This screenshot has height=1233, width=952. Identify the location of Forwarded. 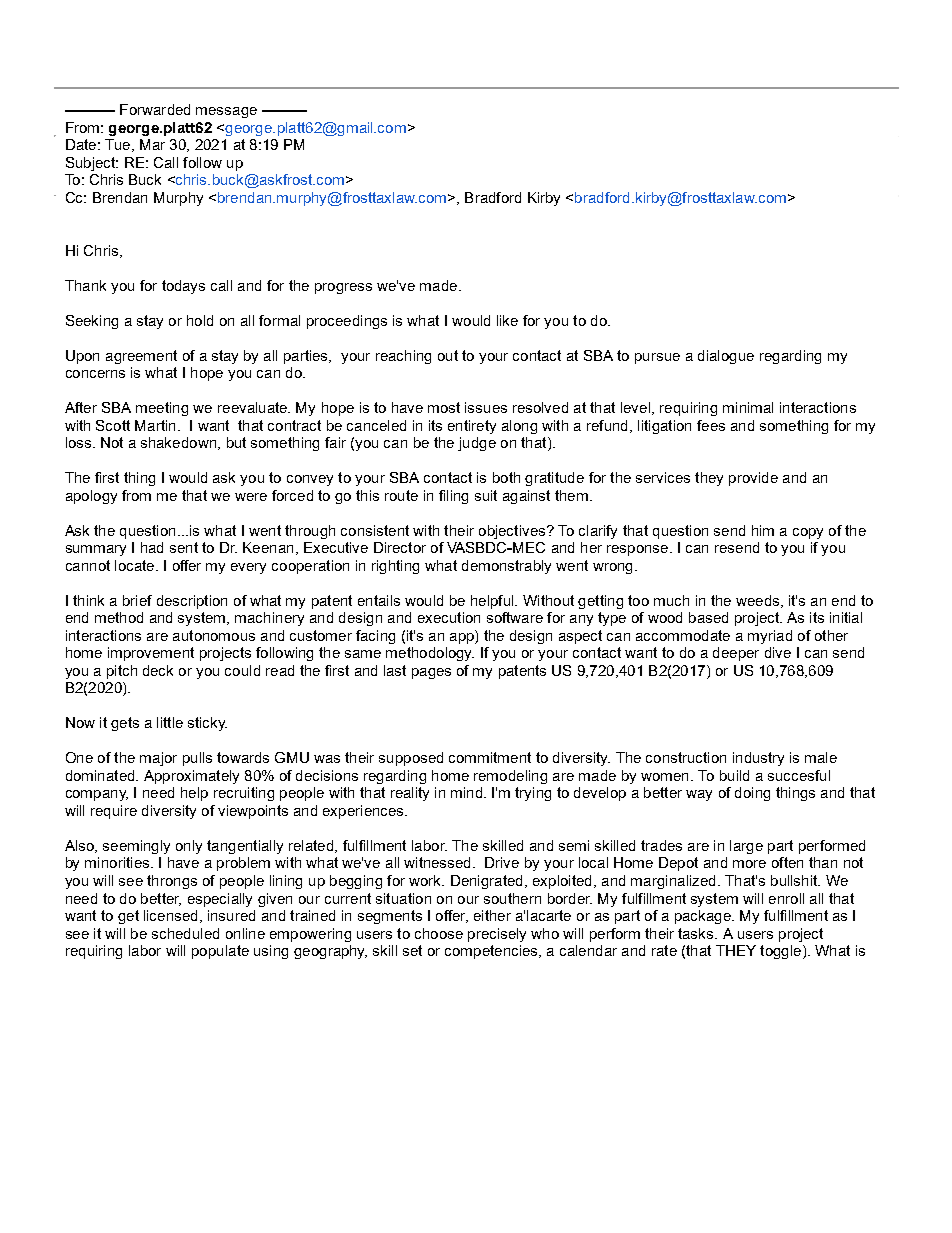
(155, 109).
